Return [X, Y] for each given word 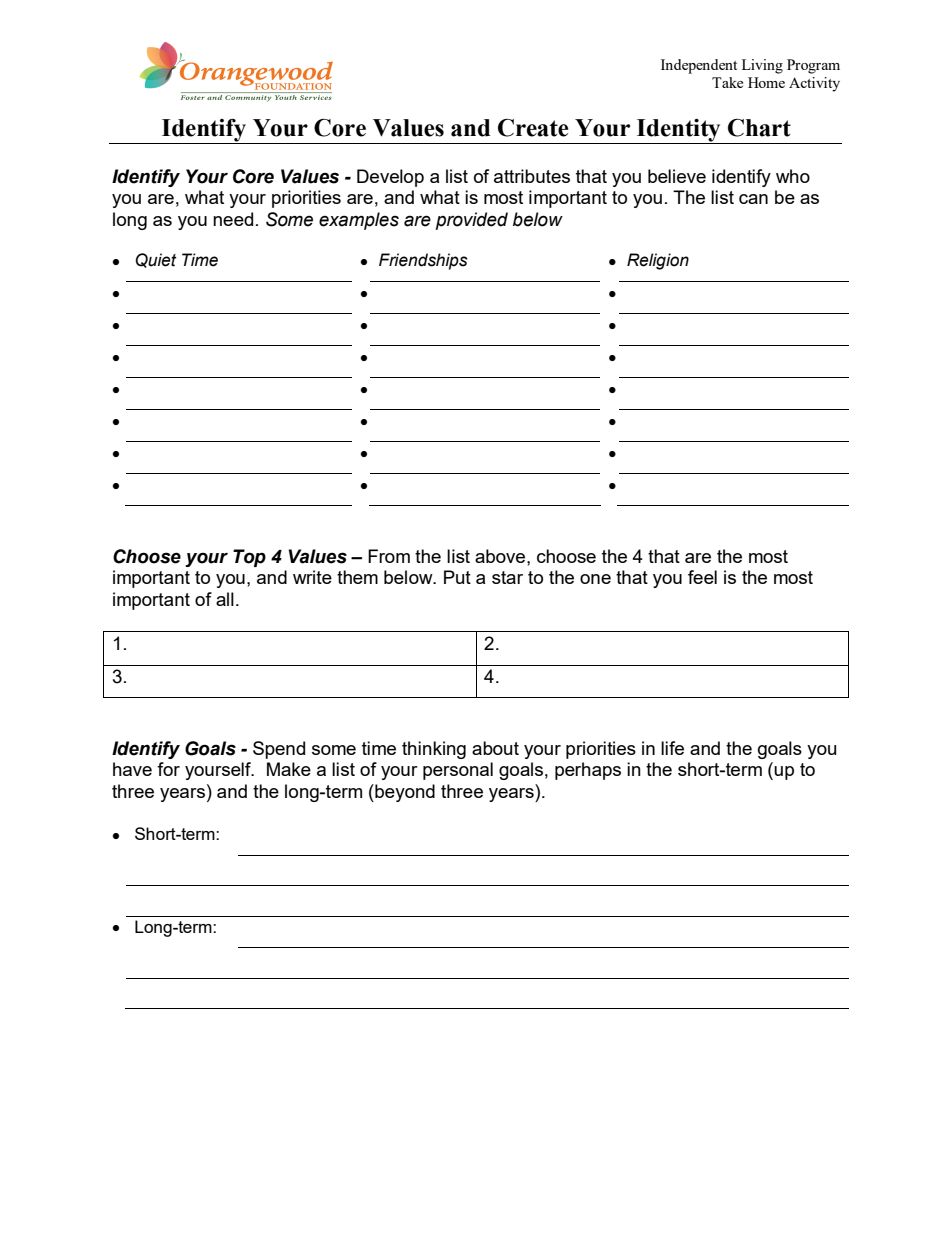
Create [533, 128]
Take [727, 82]
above [501, 556]
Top [249, 558]
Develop [390, 178]
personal [458, 771]
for [168, 769]
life [672, 748]
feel [702, 577]
